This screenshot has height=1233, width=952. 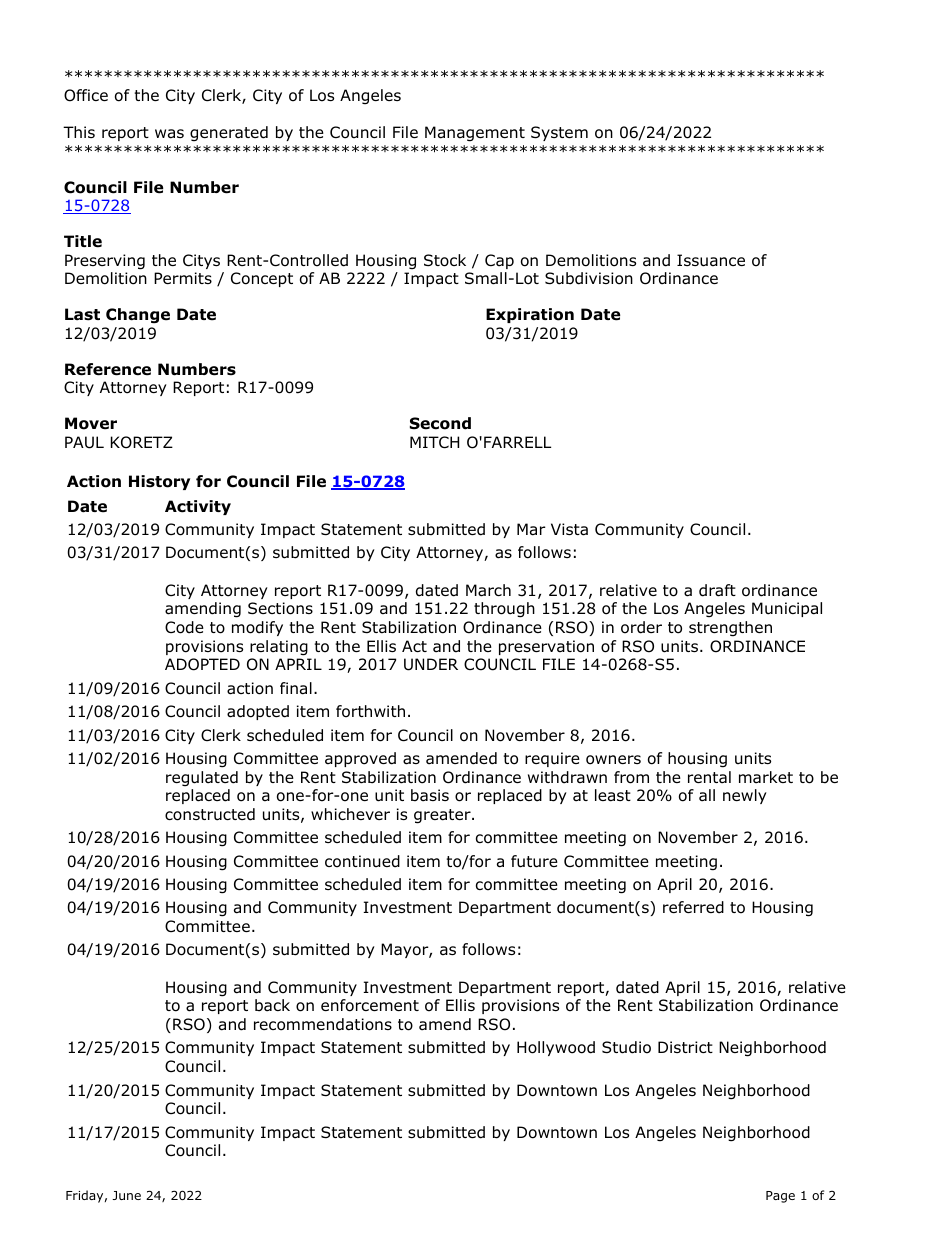 I want to click on Management, so click(x=475, y=134).
